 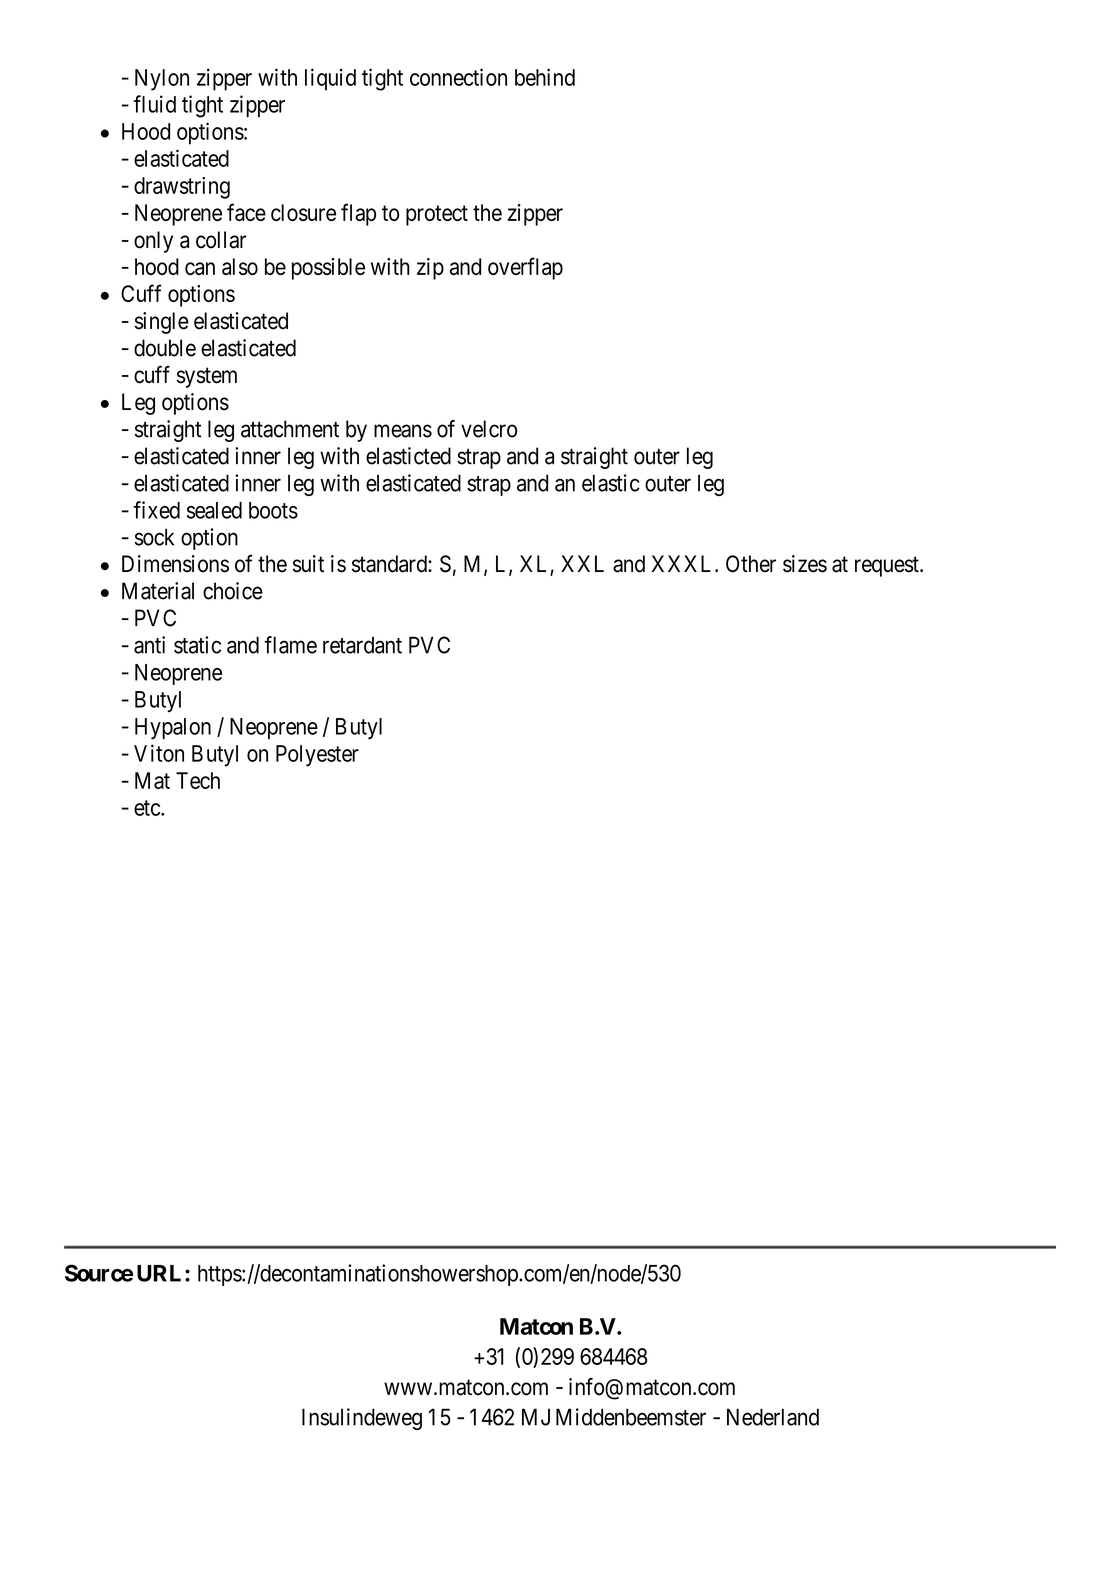 What do you see at coordinates (161, 1273) in the image?
I see `URL` at bounding box center [161, 1273].
